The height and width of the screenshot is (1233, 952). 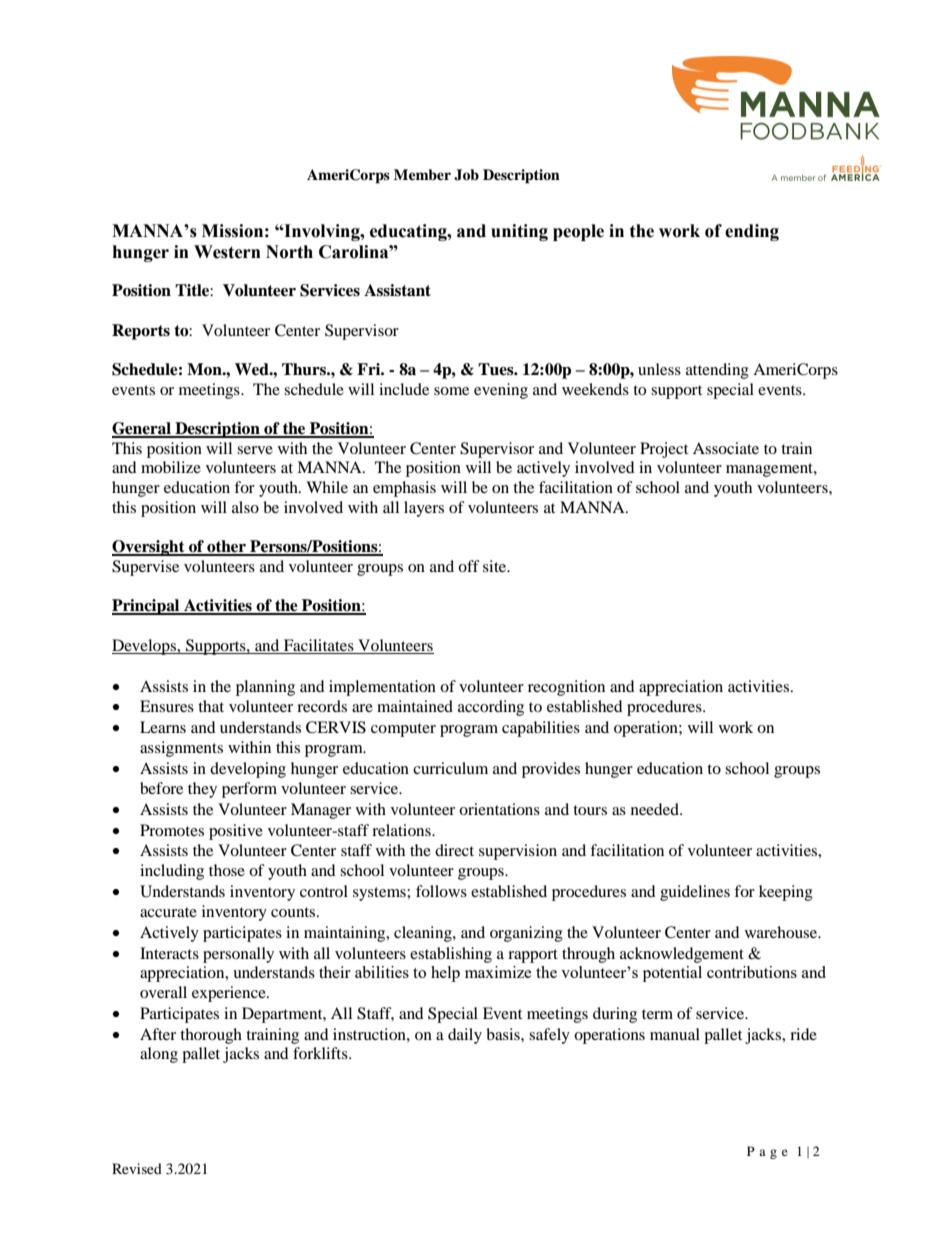 What do you see at coordinates (695, 893) in the screenshot?
I see `guidelines` at bounding box center [695, 893].
